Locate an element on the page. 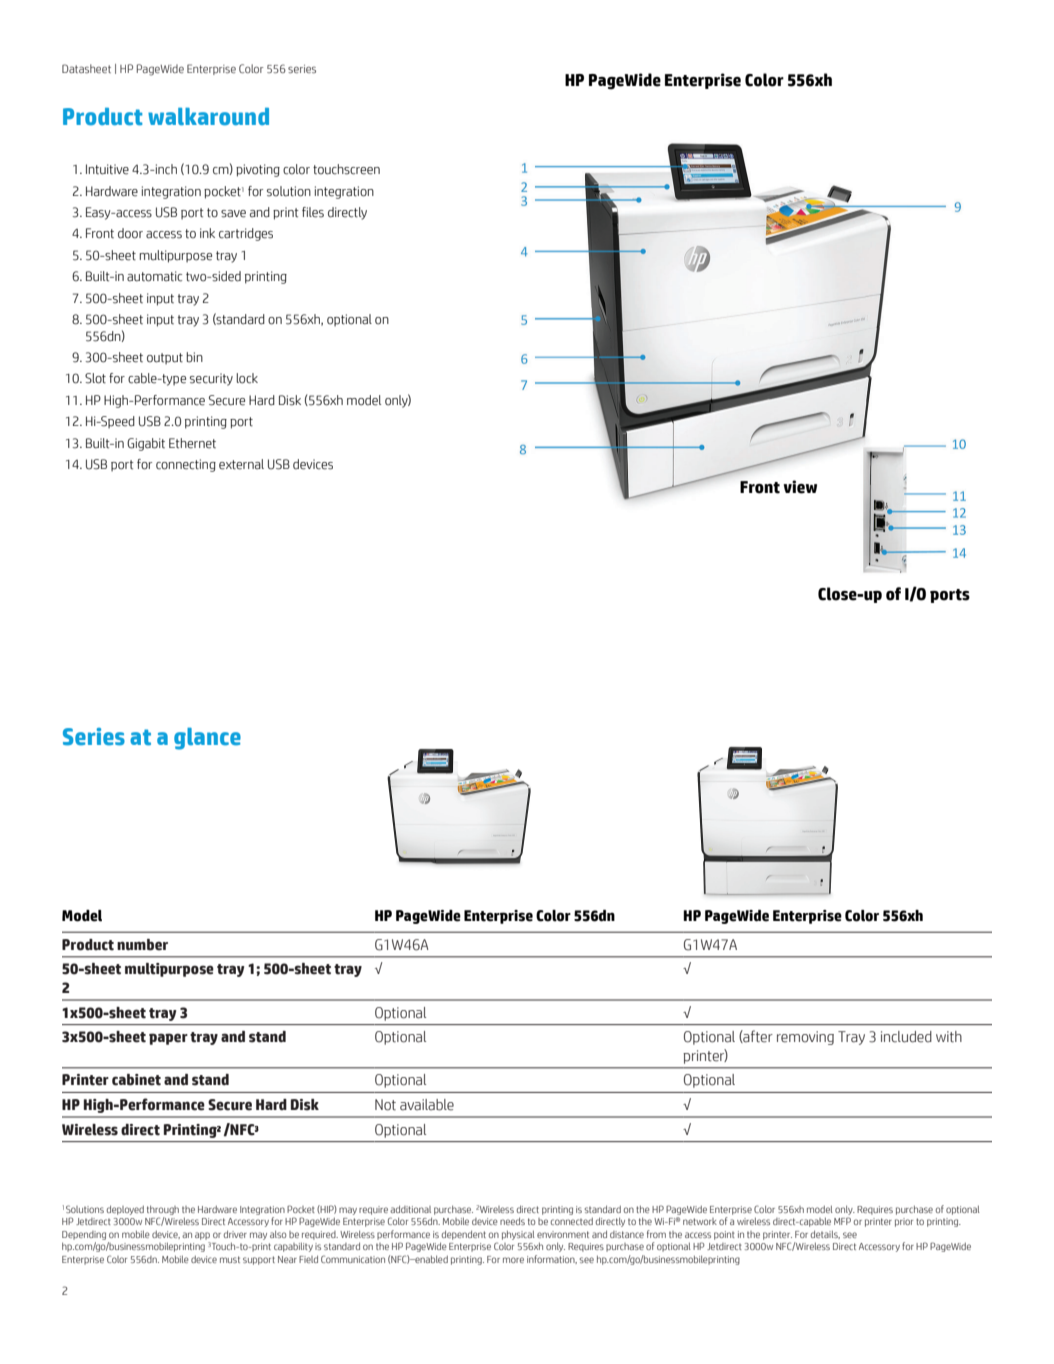 This image has width=1054, height=1364. walkaround is located at coordinates (208, 117).
